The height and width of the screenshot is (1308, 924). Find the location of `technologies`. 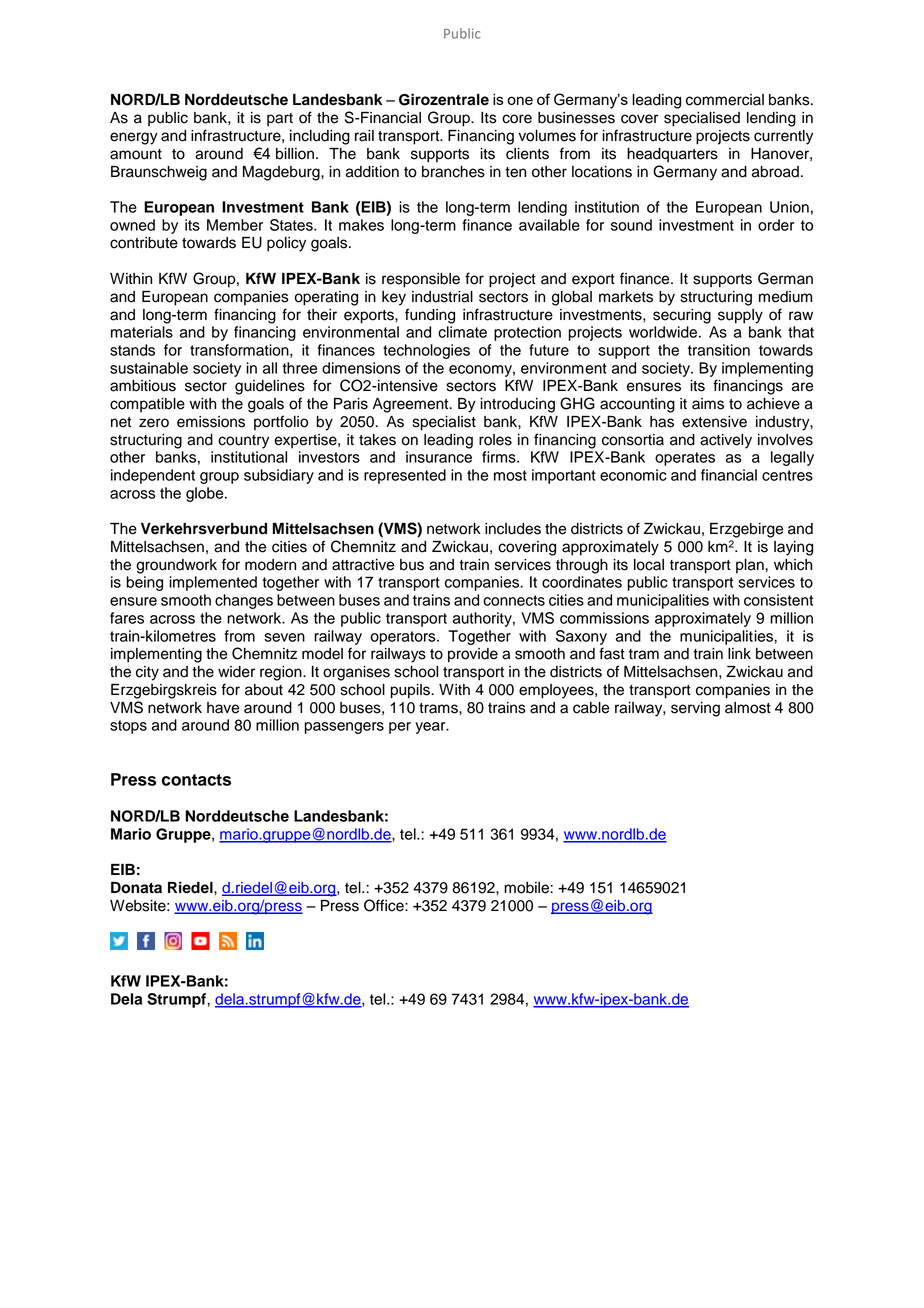

technologies is located at coordinates (426, 351).
